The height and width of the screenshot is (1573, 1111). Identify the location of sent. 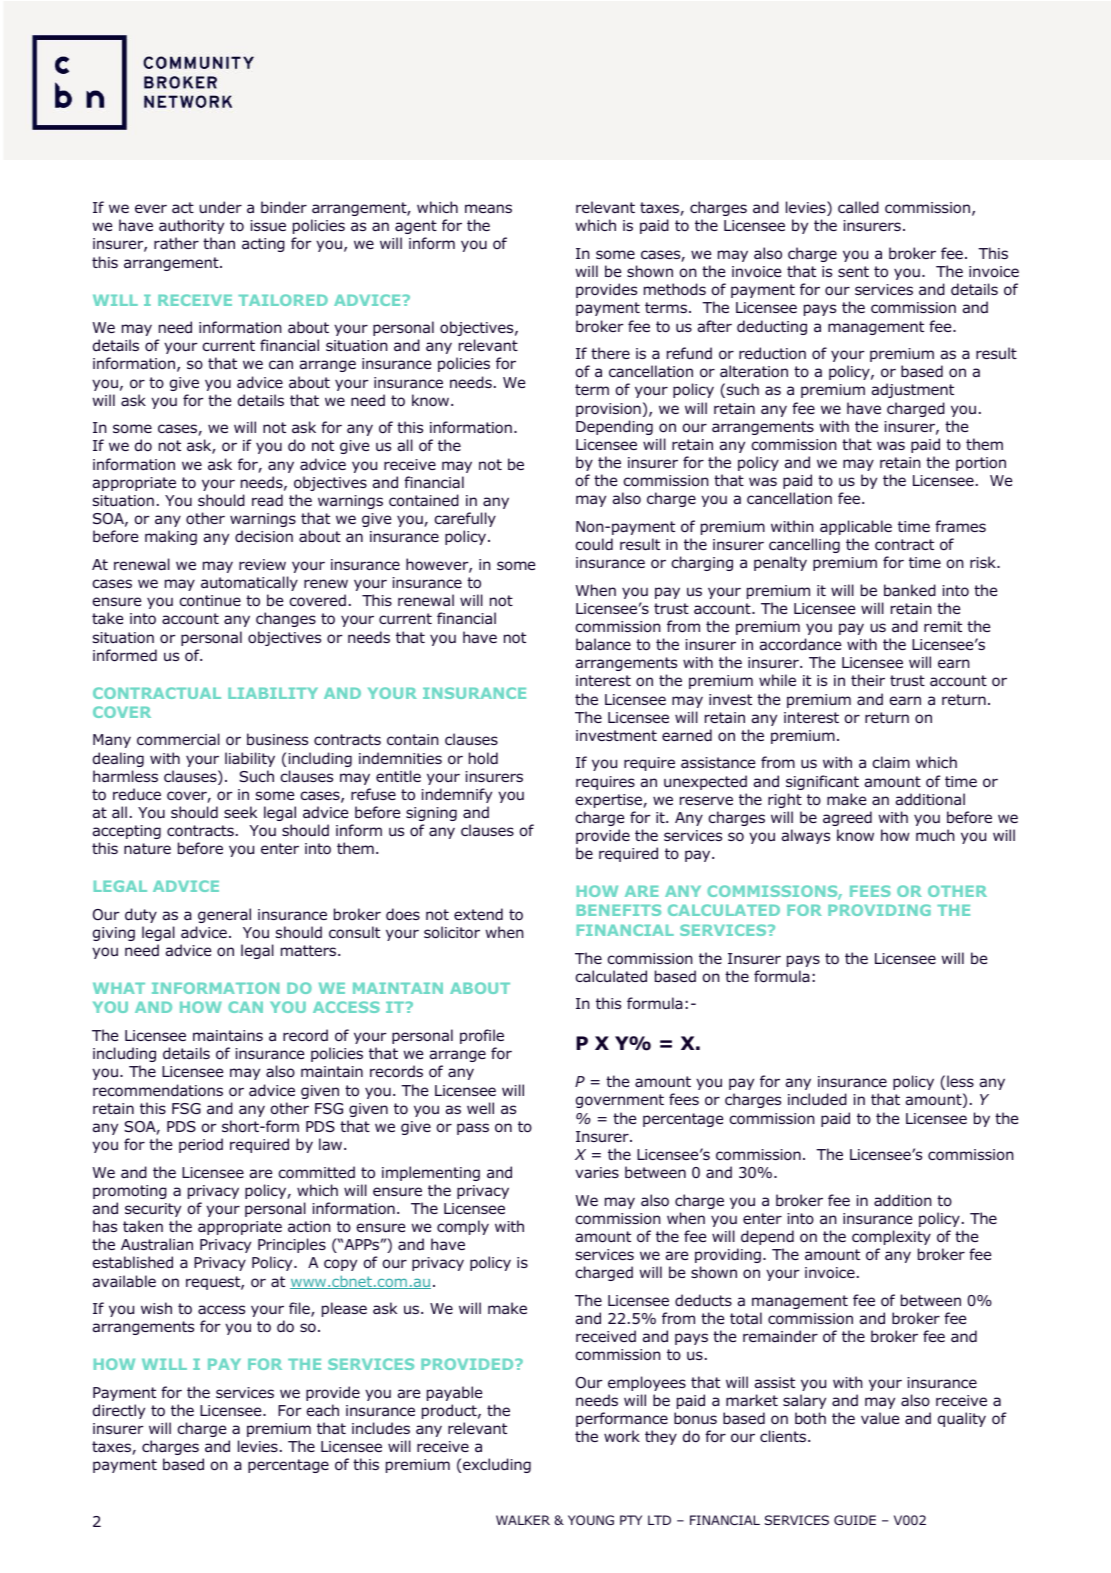
(853, 271).
